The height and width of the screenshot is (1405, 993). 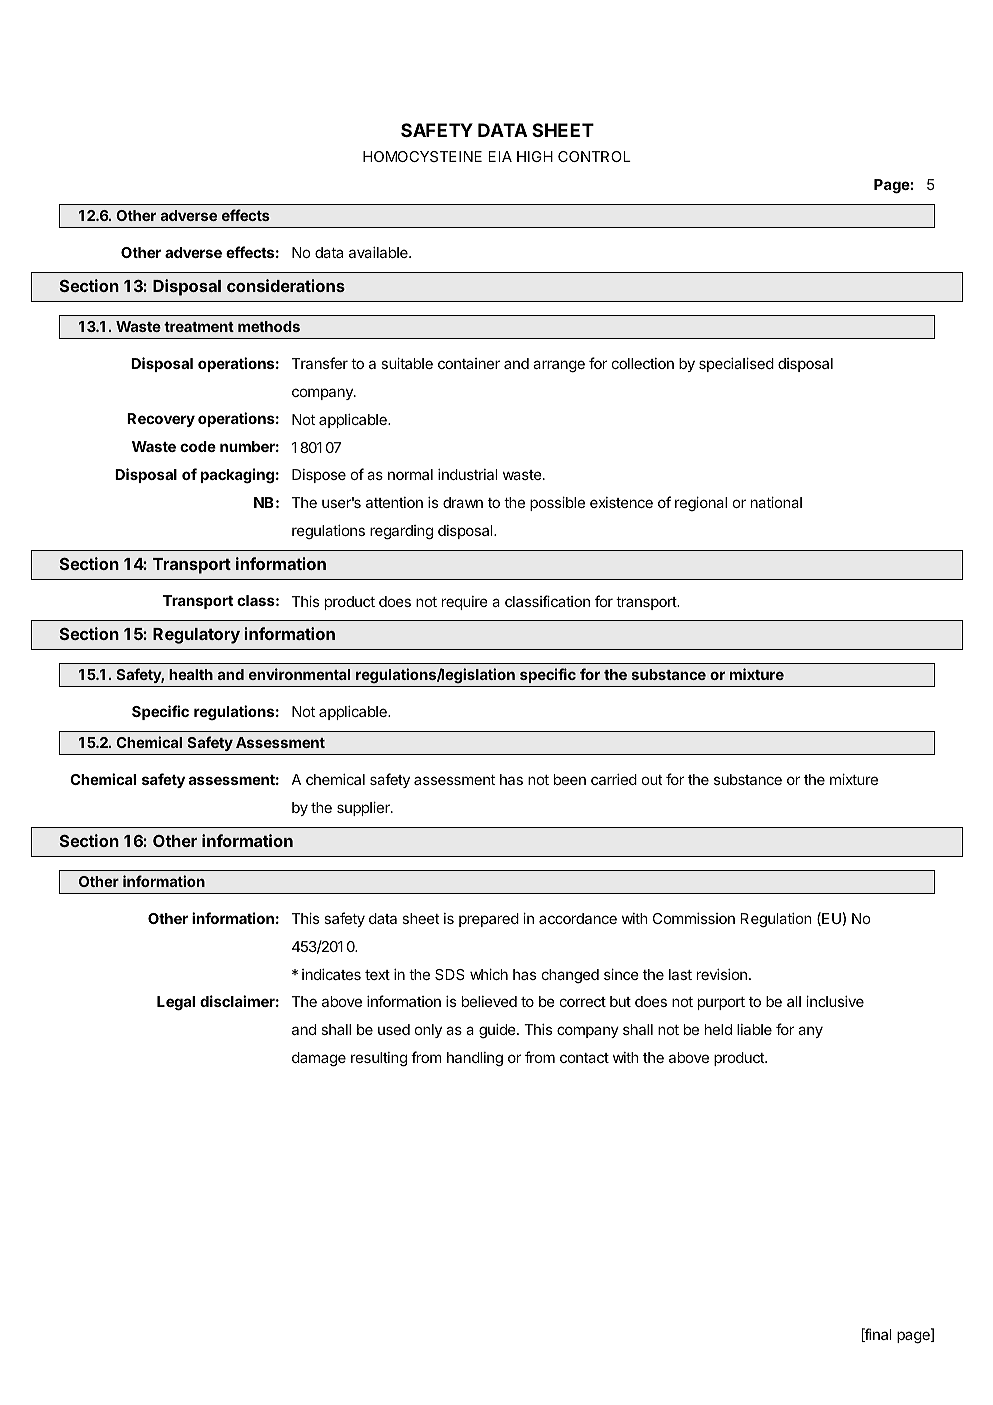 What do you see at coordinates (196, 636) in the screenshot?
I see `Regulatory` at bounding box center [196, 636].
